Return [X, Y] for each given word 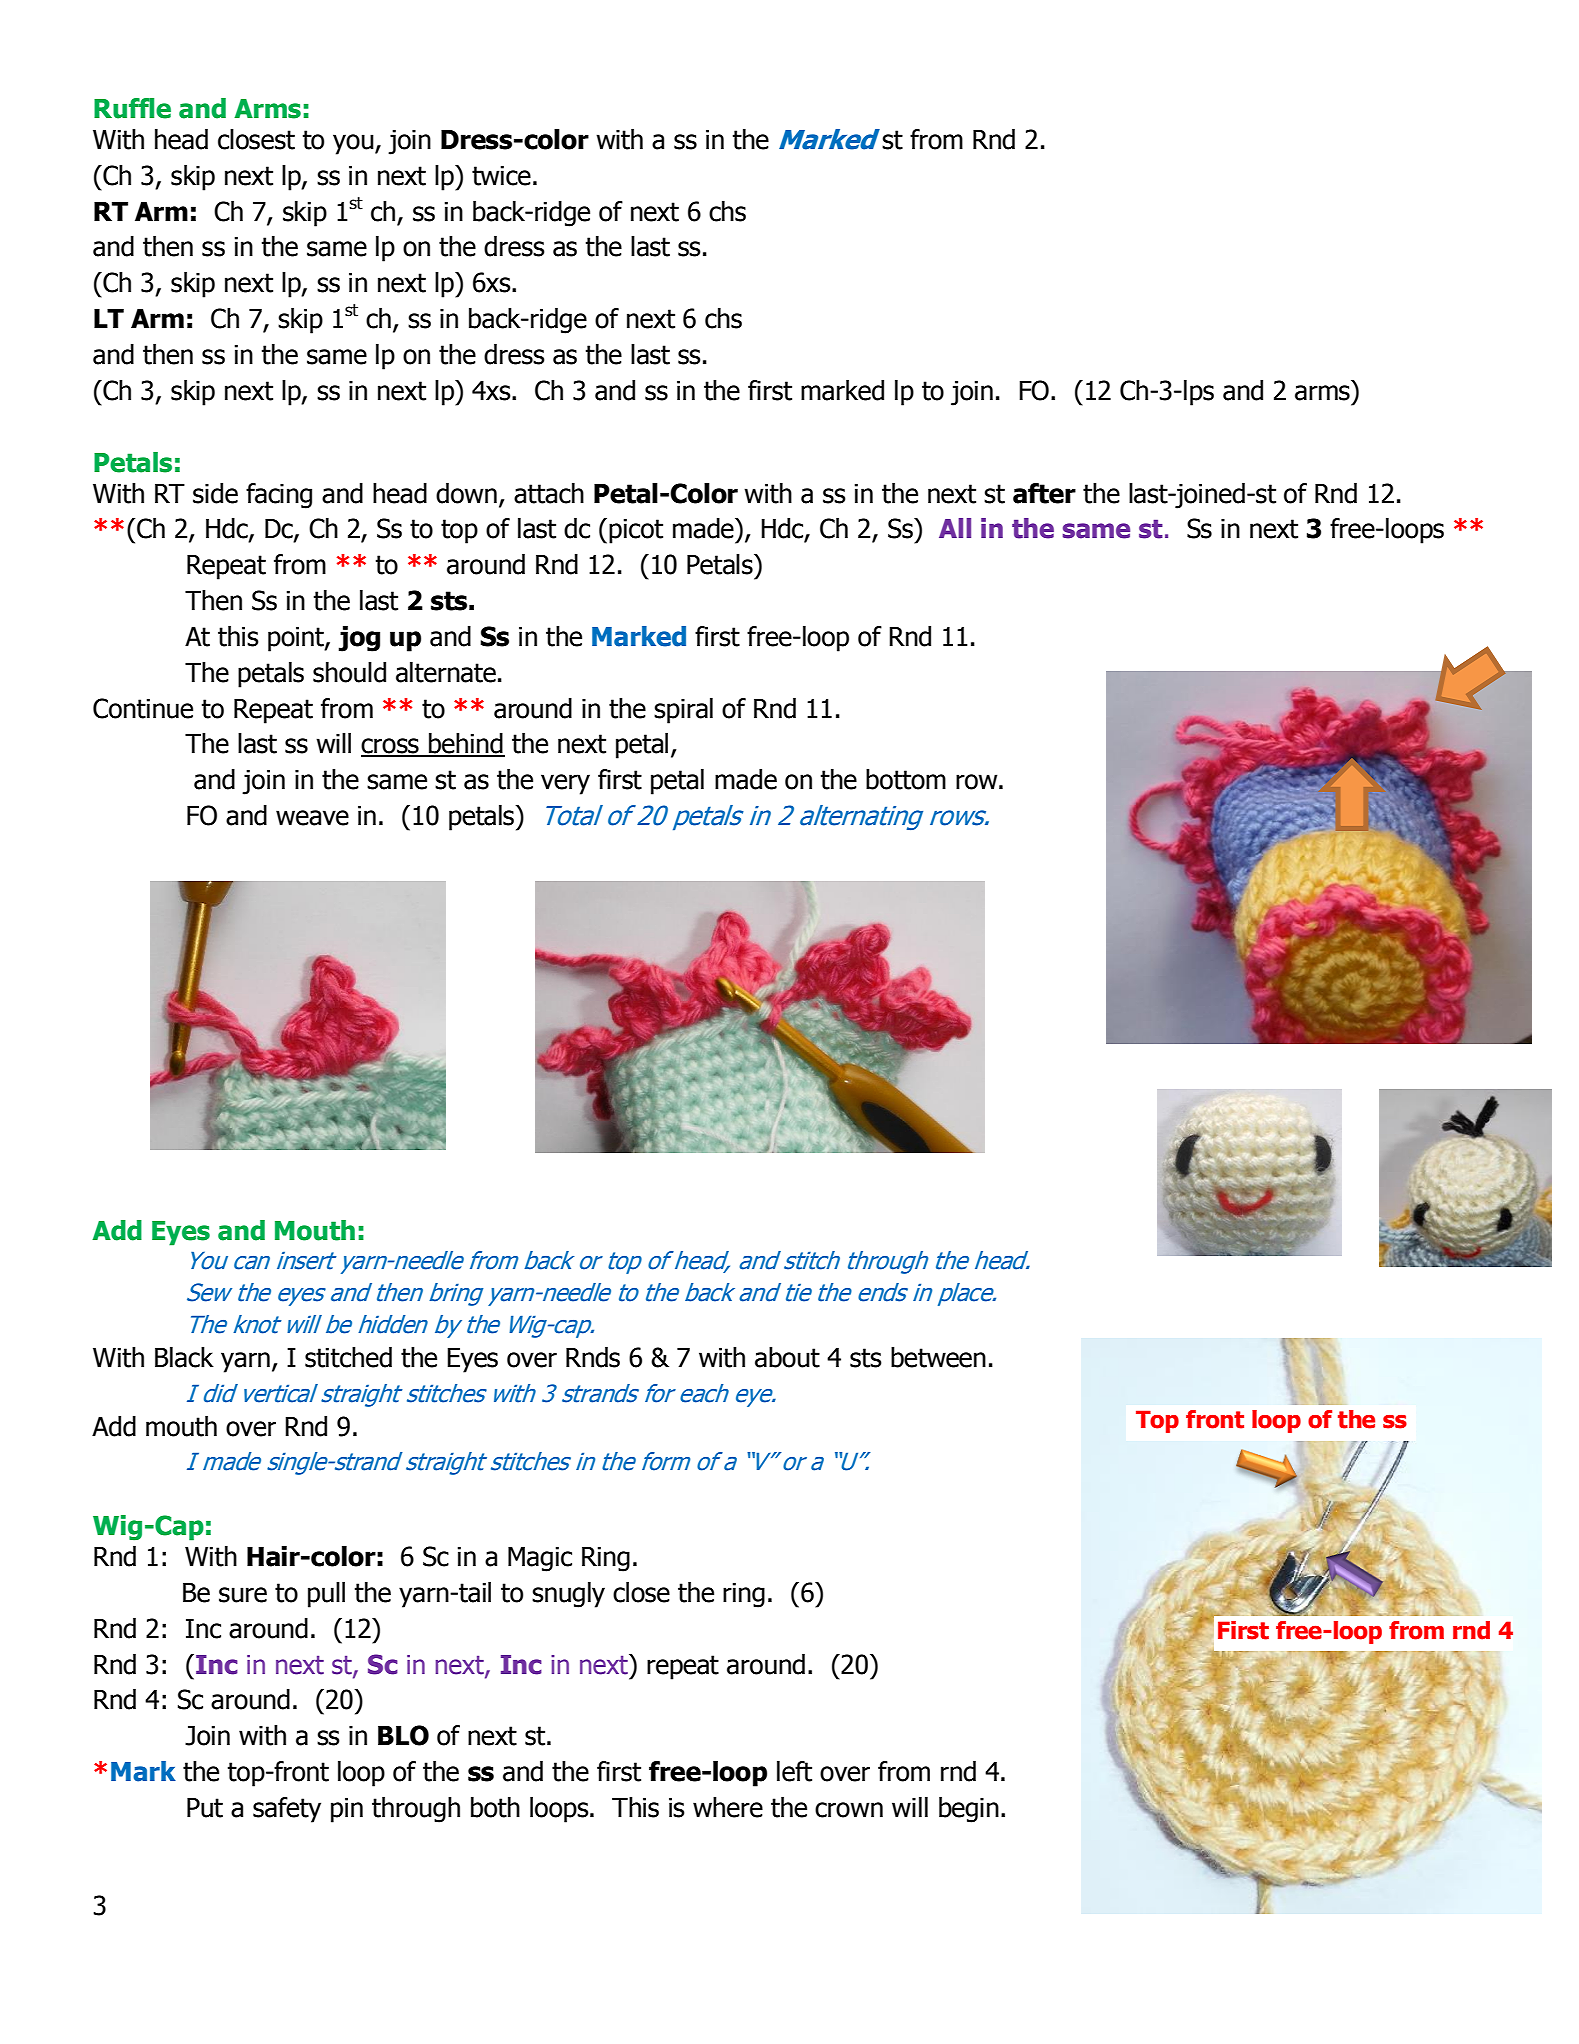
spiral [683, 711]
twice [501, 176]
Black [184, 1357]
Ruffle [132, 108]
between [938, 1357]
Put [205, 1808]
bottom [906, 779]
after [1044, 493]
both [495, 1807]
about [787, 1357]
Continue [143, 708]
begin [969, 1810]
